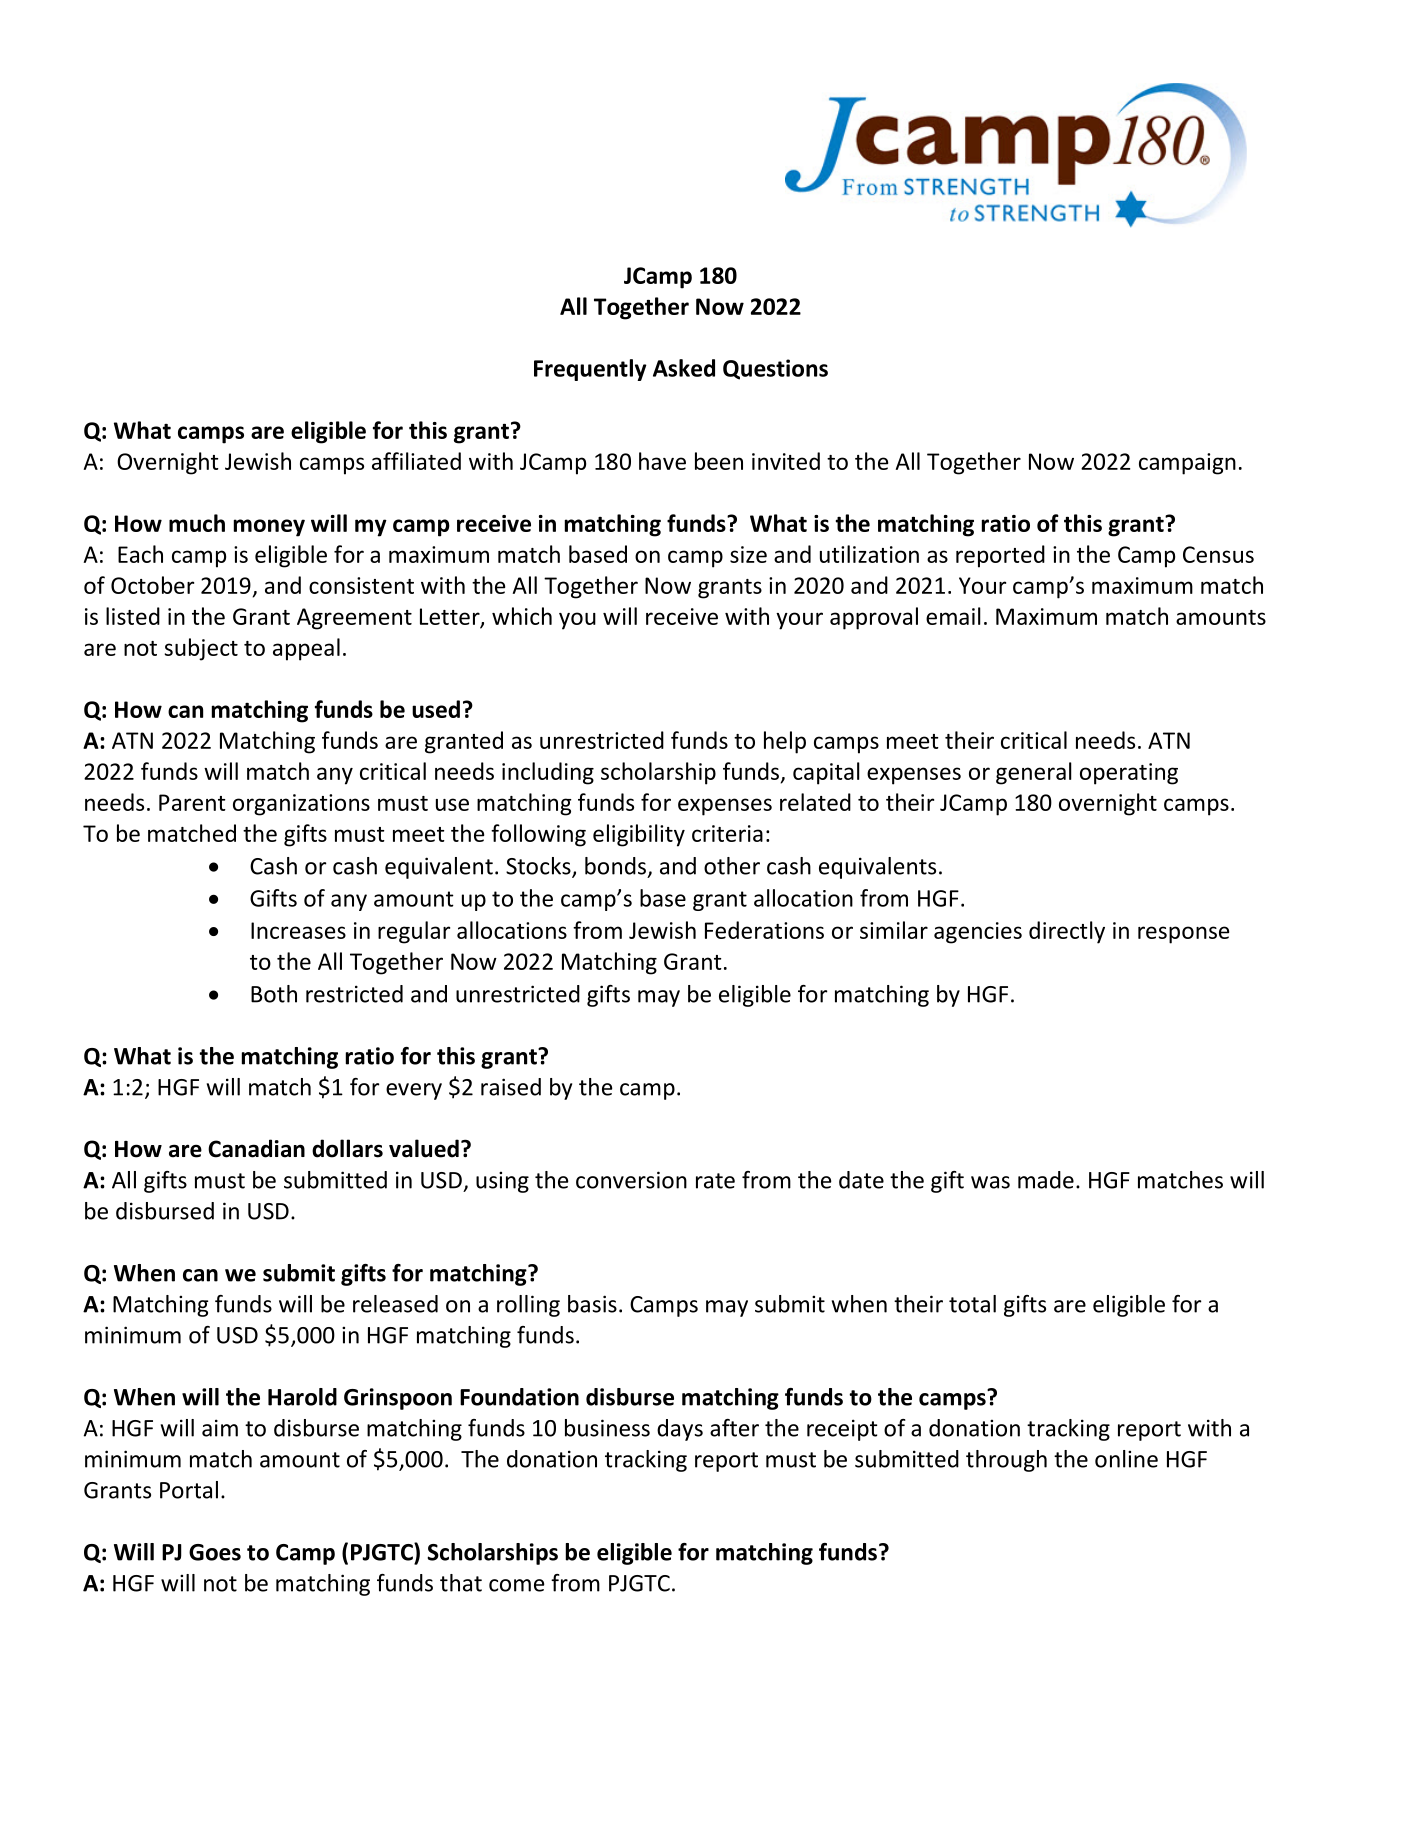  Describe the element at coordinates (301, 805) in the screenshot. I see `organizations` at that location.
